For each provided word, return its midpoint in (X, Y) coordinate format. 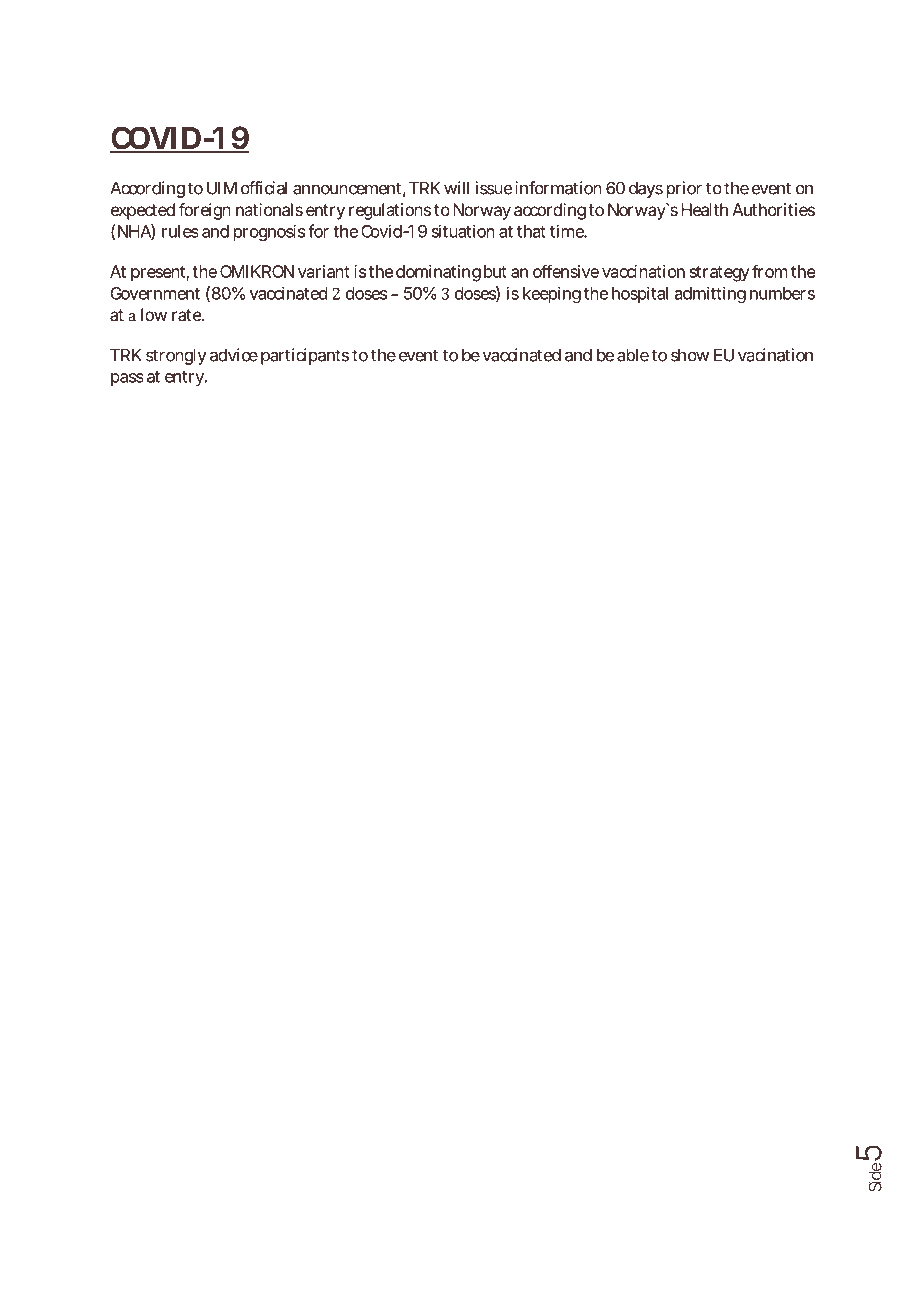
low (154, 314)
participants (305, 356)
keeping (552, 294)
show (690, 355)
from (769, 271)
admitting (710, 294)
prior (684, 189)
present (160, 274)
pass (127, 379)
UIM (222, 188)
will (456, 188)
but (495, 271)
